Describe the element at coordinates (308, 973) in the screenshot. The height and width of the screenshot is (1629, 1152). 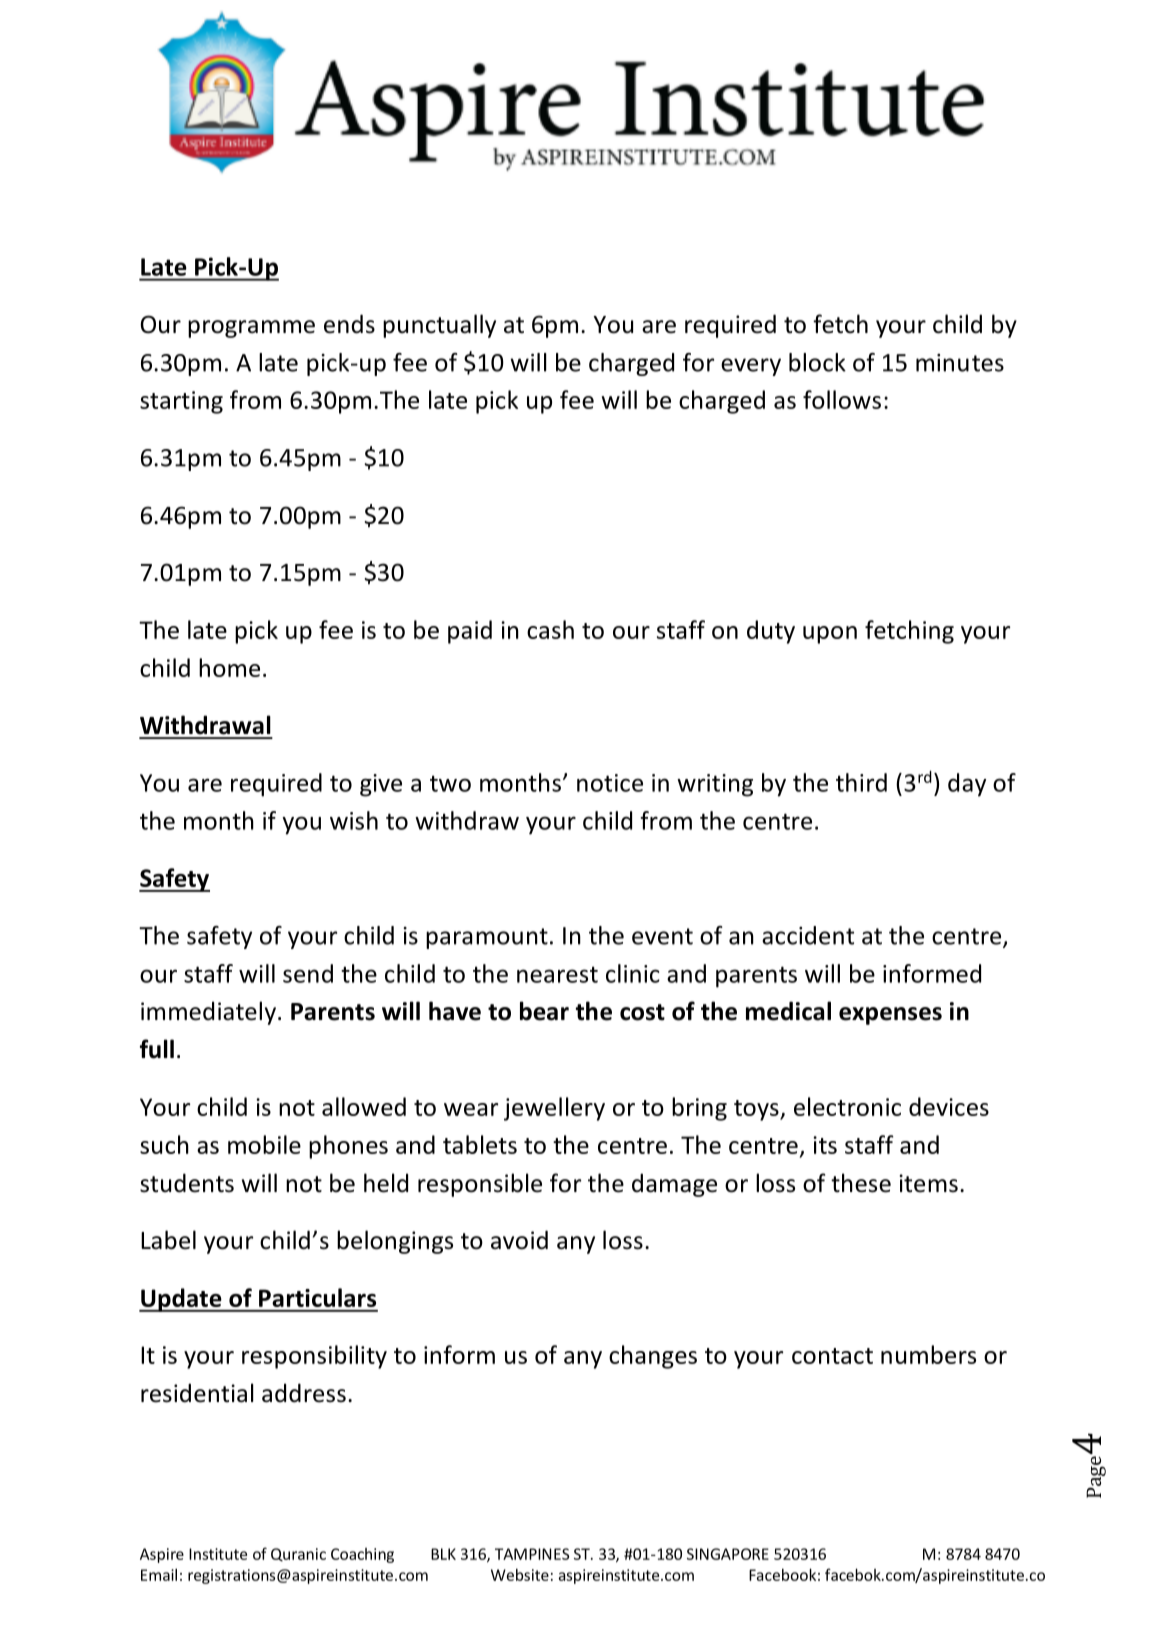
I see `send` at that location.
